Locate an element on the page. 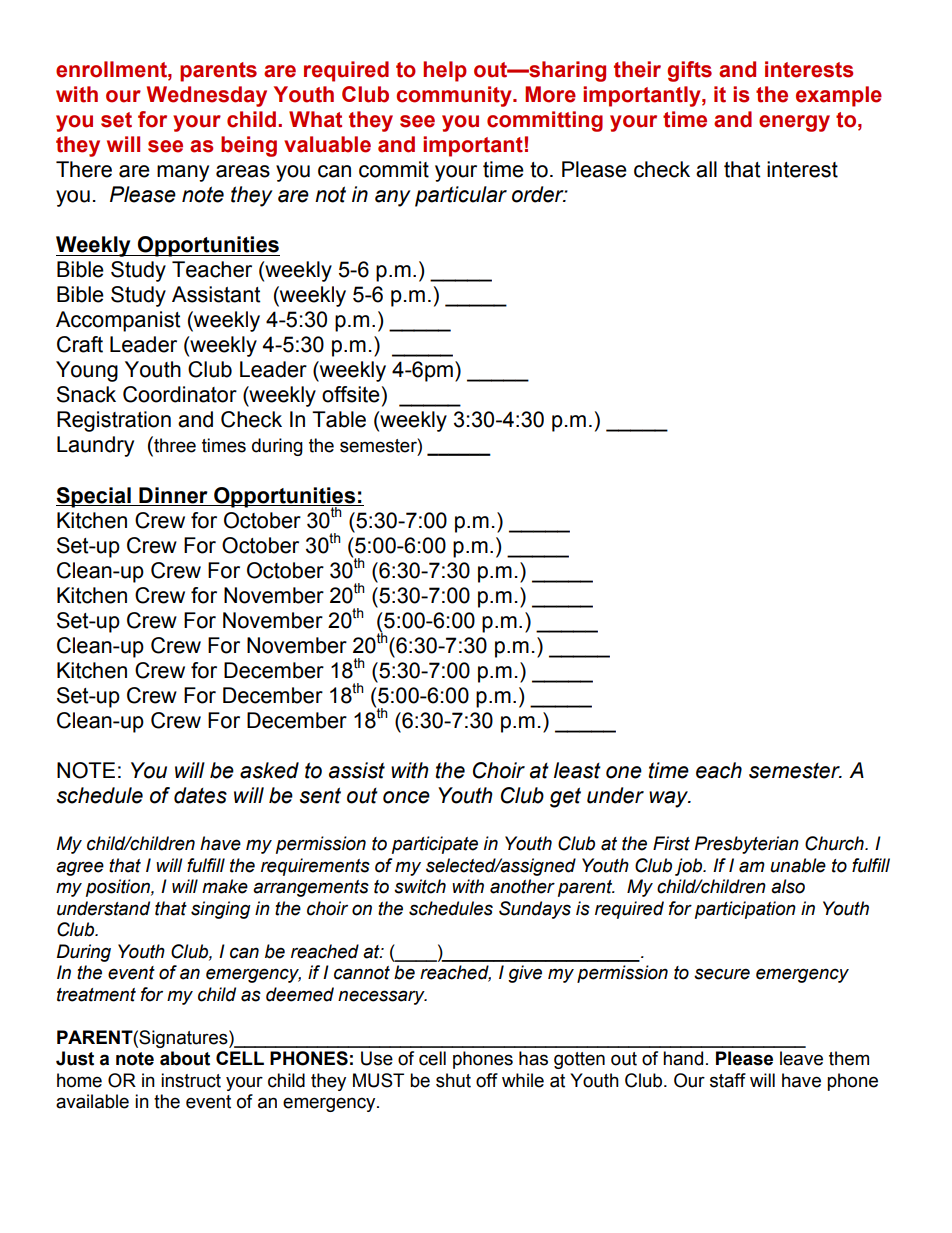 This image has height=1233, width=952. about is located at coordinates (185, 1058).
